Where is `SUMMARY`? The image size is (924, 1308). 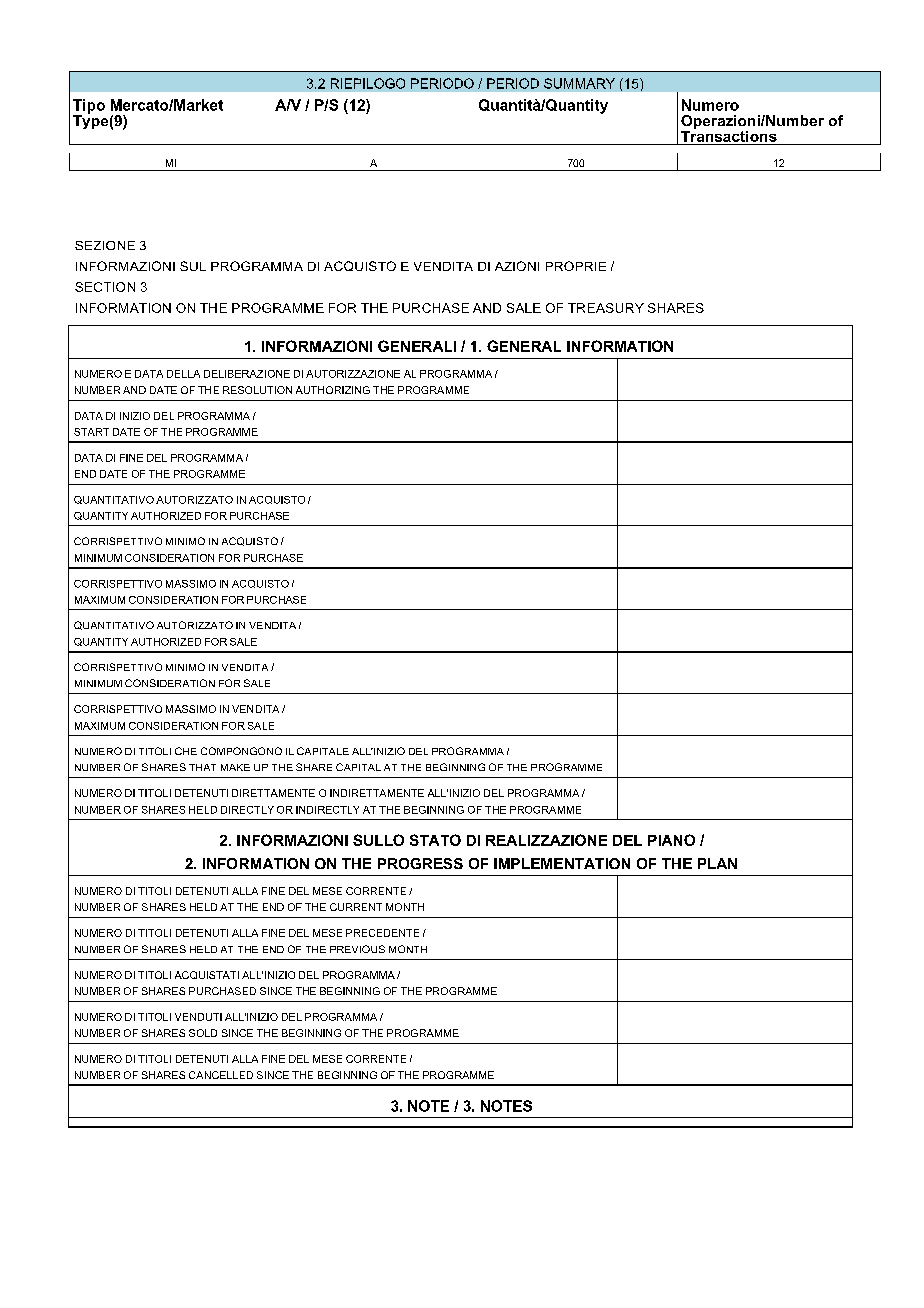 SUMMARY is located at coordinates (579, 83).
